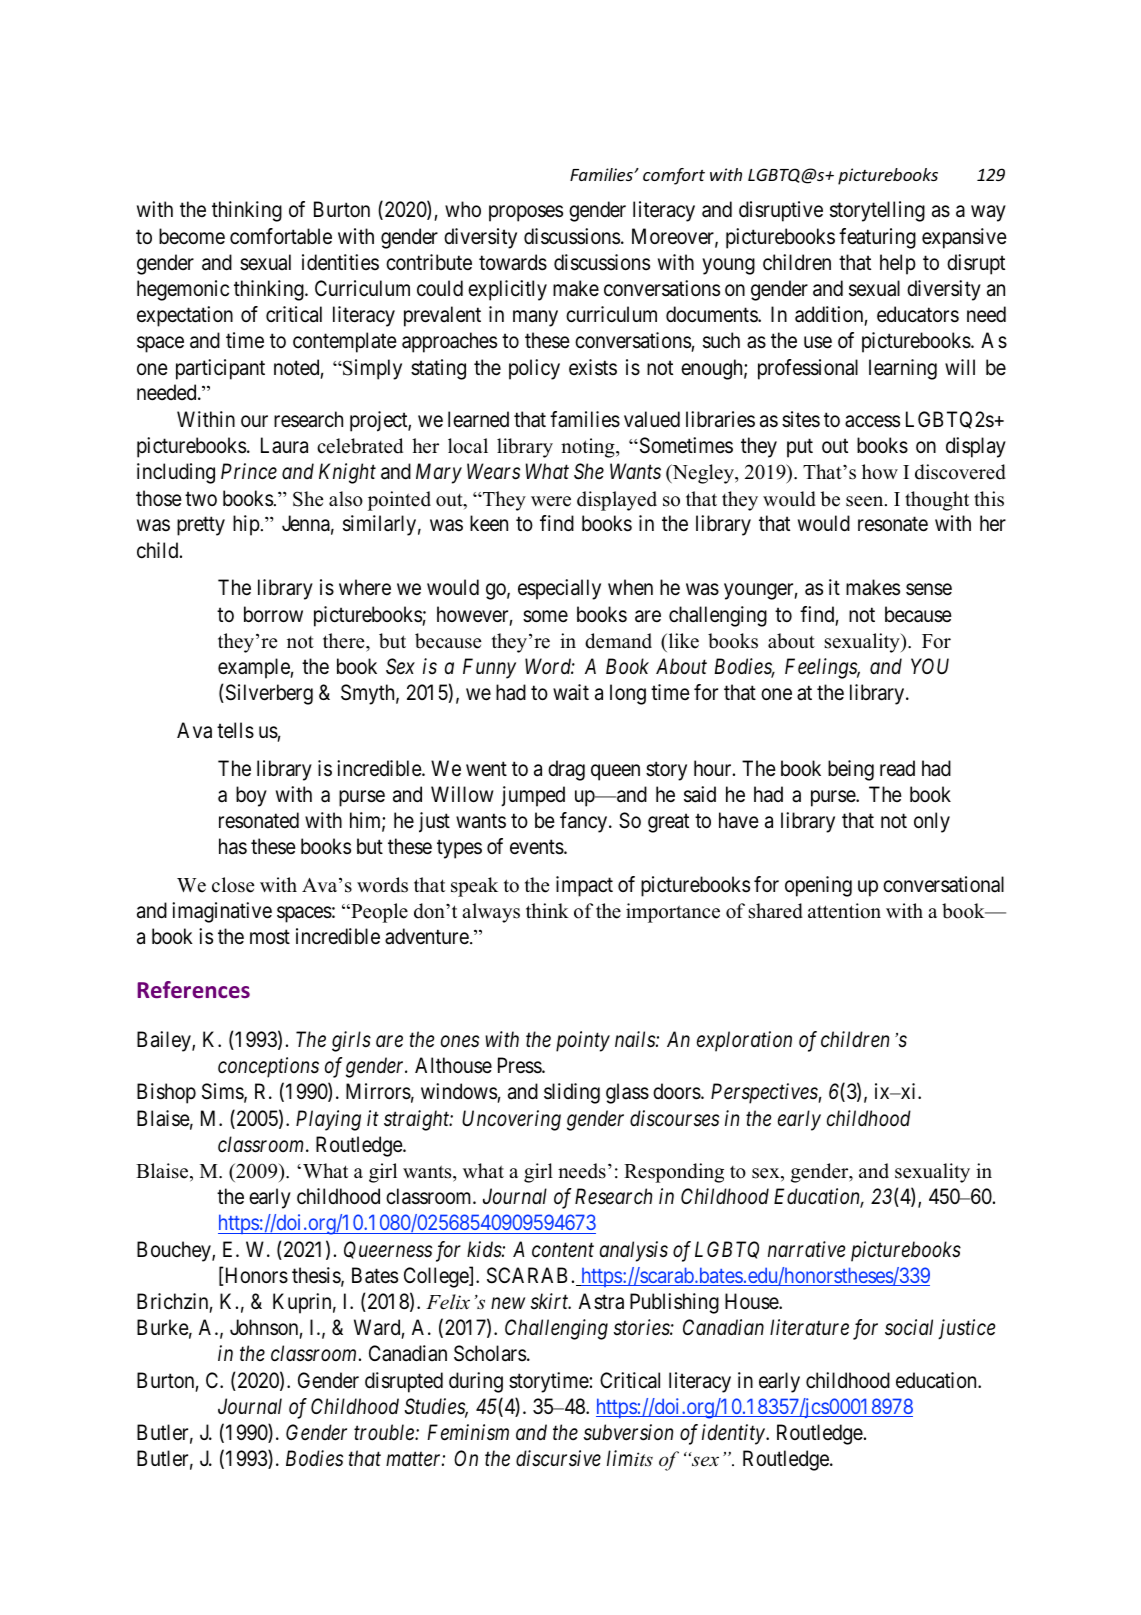 The image size is (1141, 1615). What do you see at coordinates (897, 768) in the page?
I see `read` at bounding box center [897, 768].
